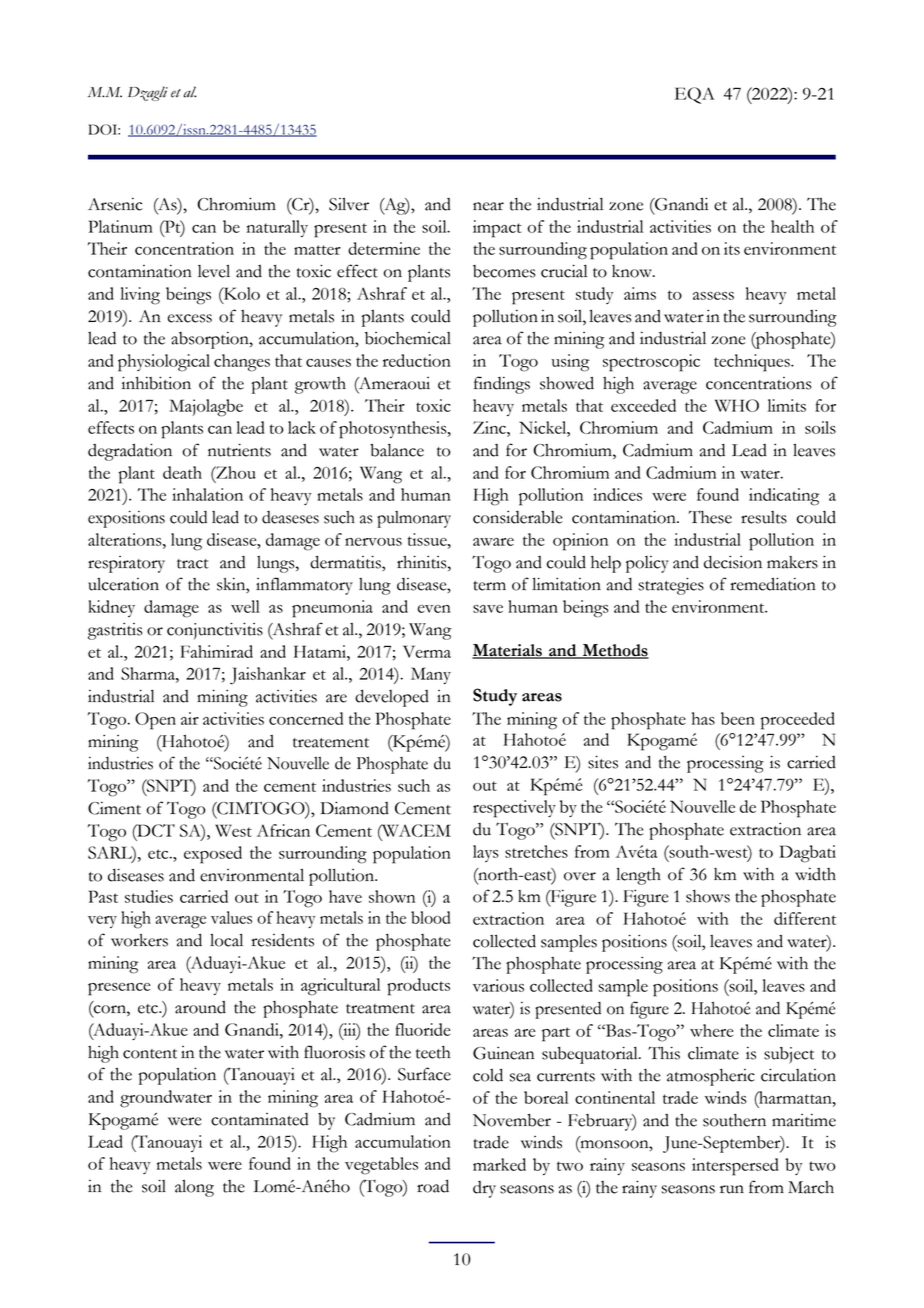 The image size is (924, 1308). What do you see at coordinates (733, 562) in the document?
I see `decision` at bounding box center [733, 562].
